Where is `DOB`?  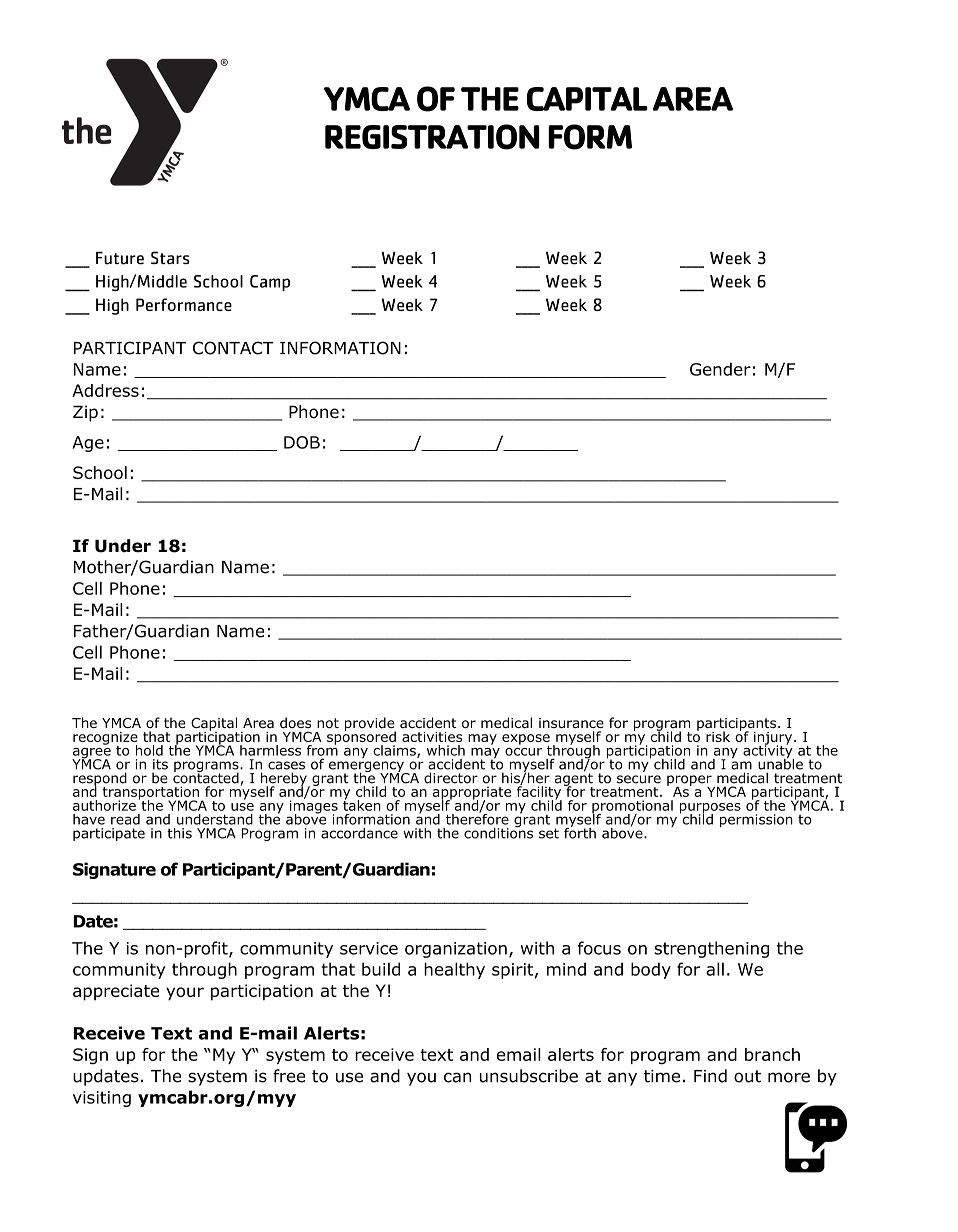
DOB is located at coordinates (302, 442).
